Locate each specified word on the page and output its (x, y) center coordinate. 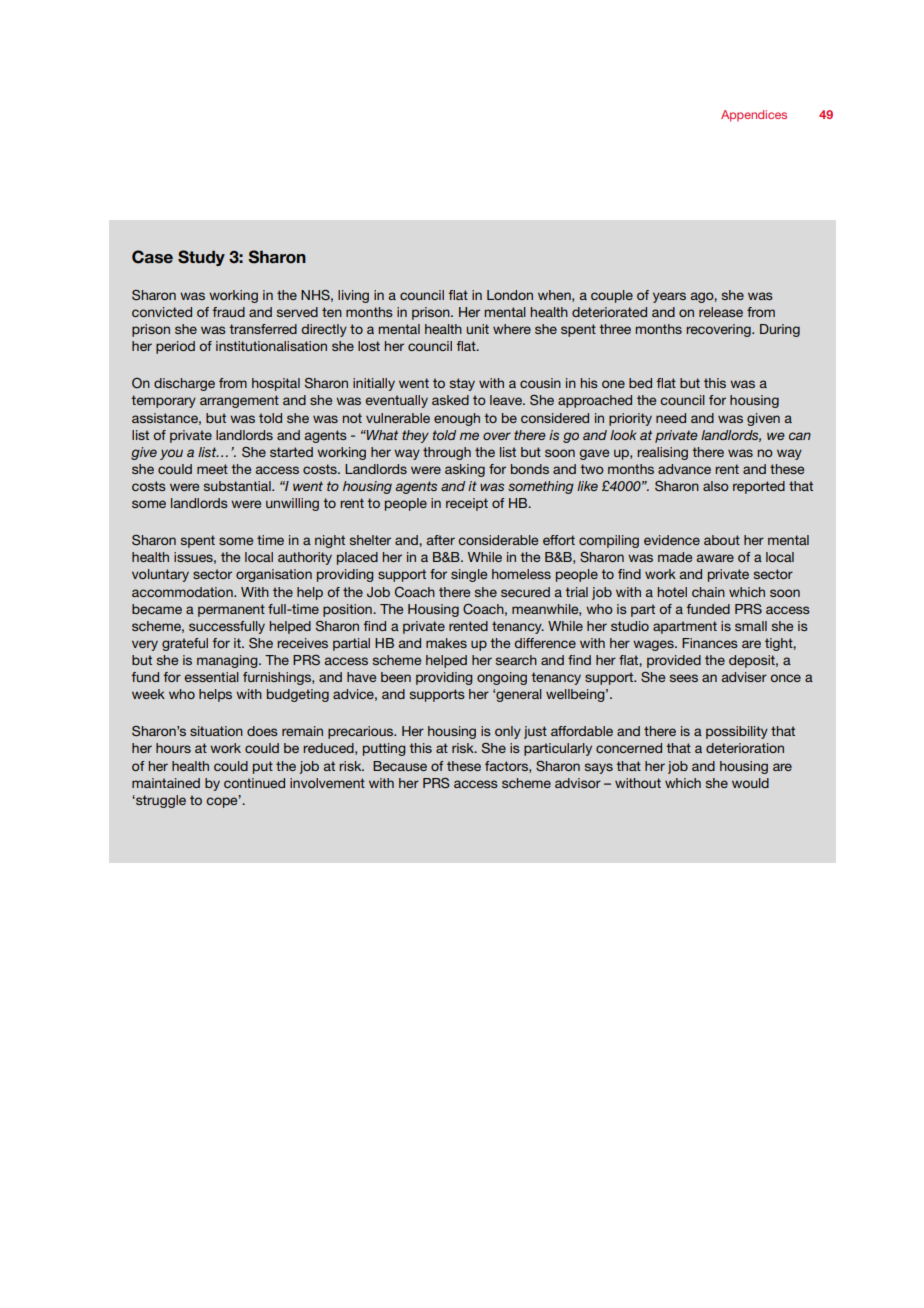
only (508, 732)
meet (212, 469)
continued (254, 783)
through (447, 453)
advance (684, 469)
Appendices (754, 116)
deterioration (745, 748)
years (669, 297)
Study (201, 258)
